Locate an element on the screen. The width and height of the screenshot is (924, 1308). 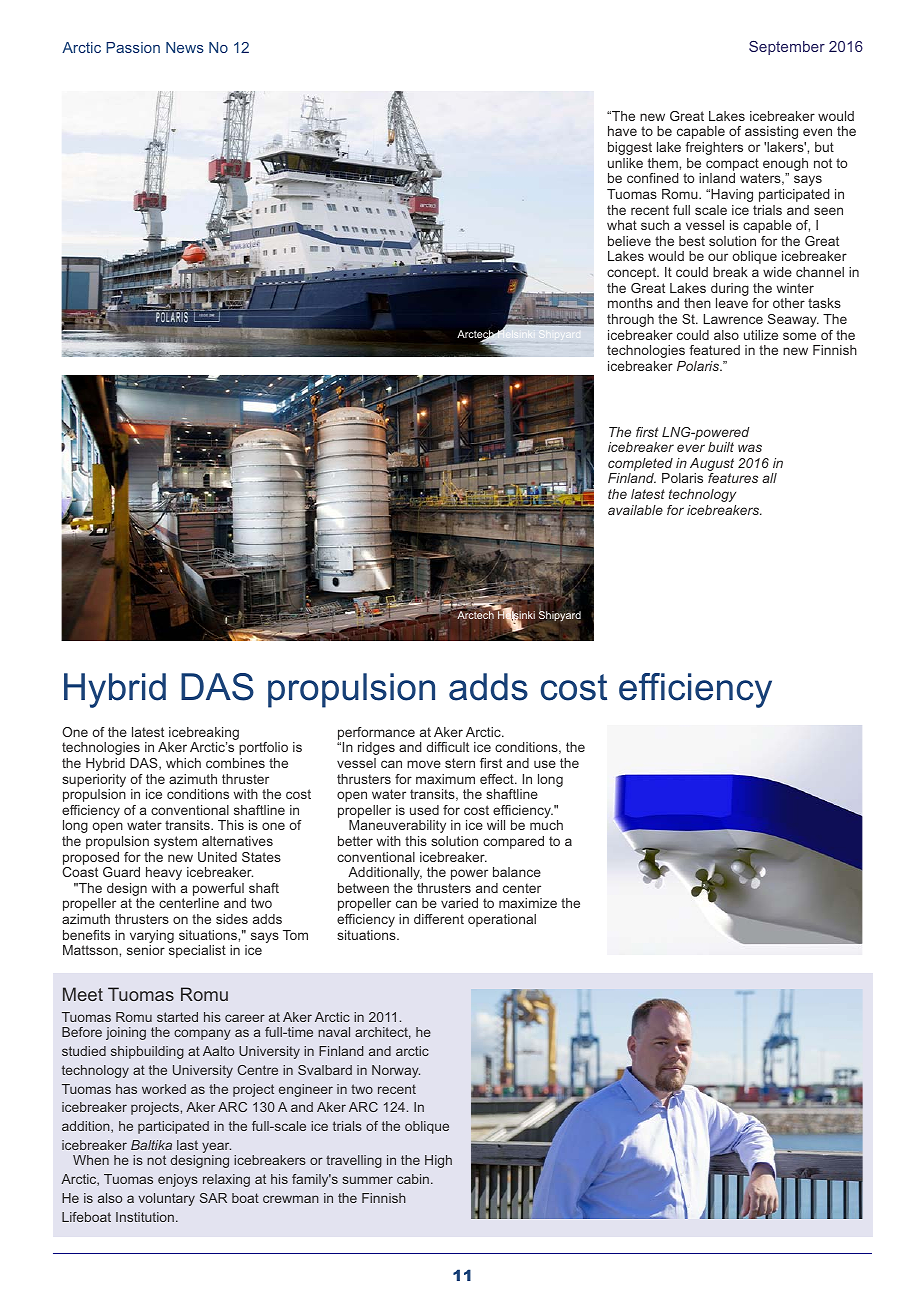
enjoys is located at coordinates (178, 1180).
